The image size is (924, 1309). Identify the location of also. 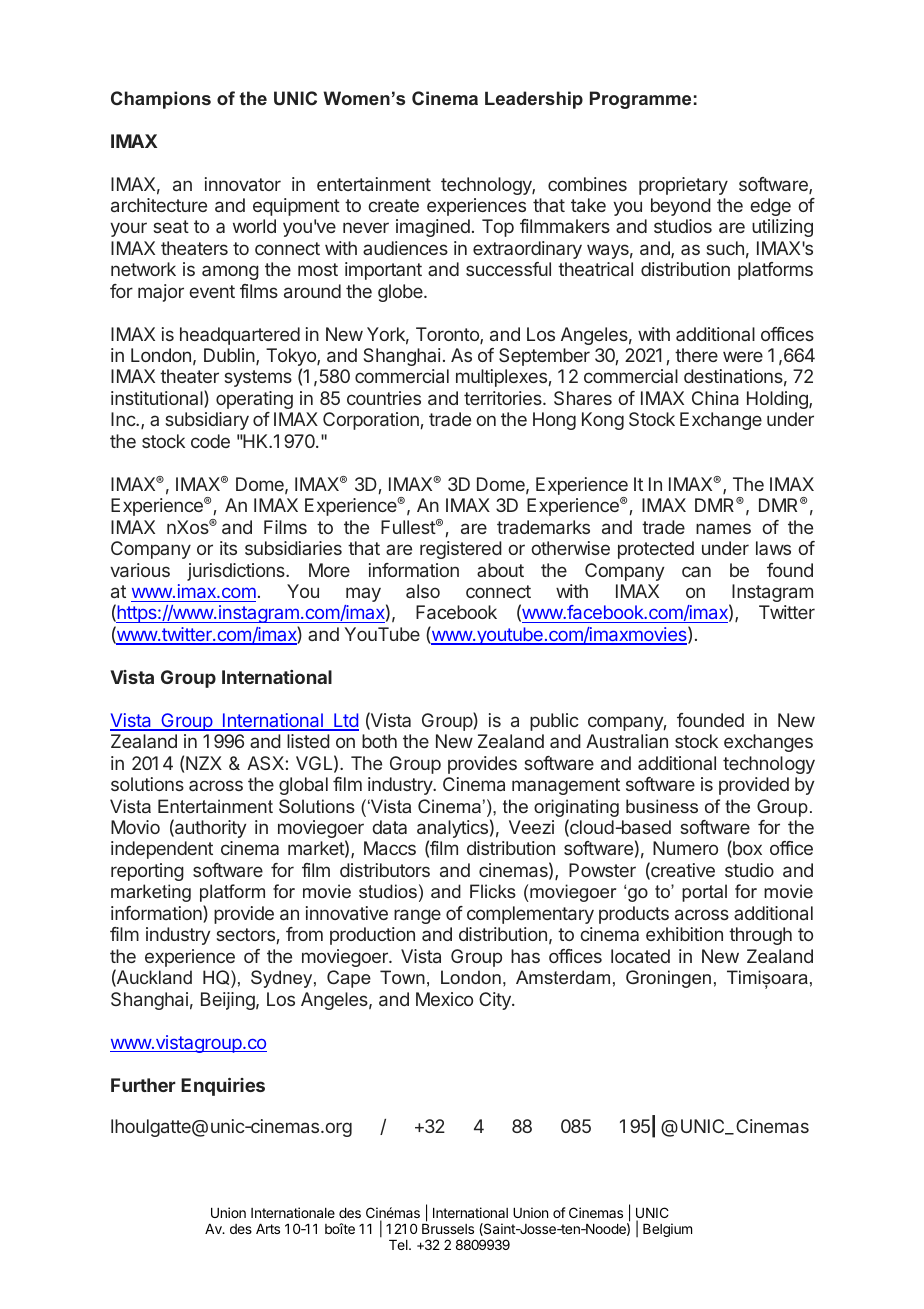
(423, 591).
